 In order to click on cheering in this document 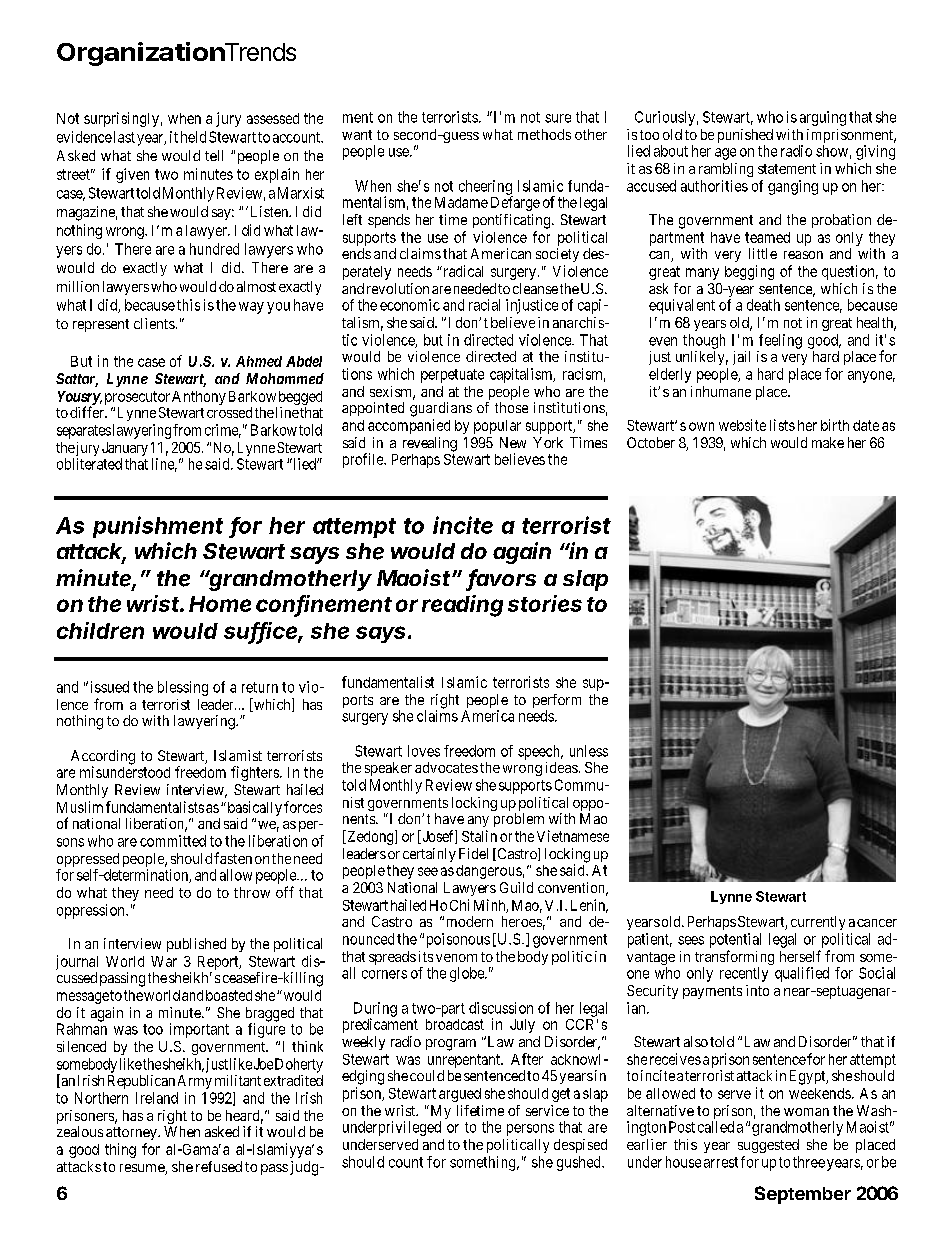, I will do `click(486, 188)`.
